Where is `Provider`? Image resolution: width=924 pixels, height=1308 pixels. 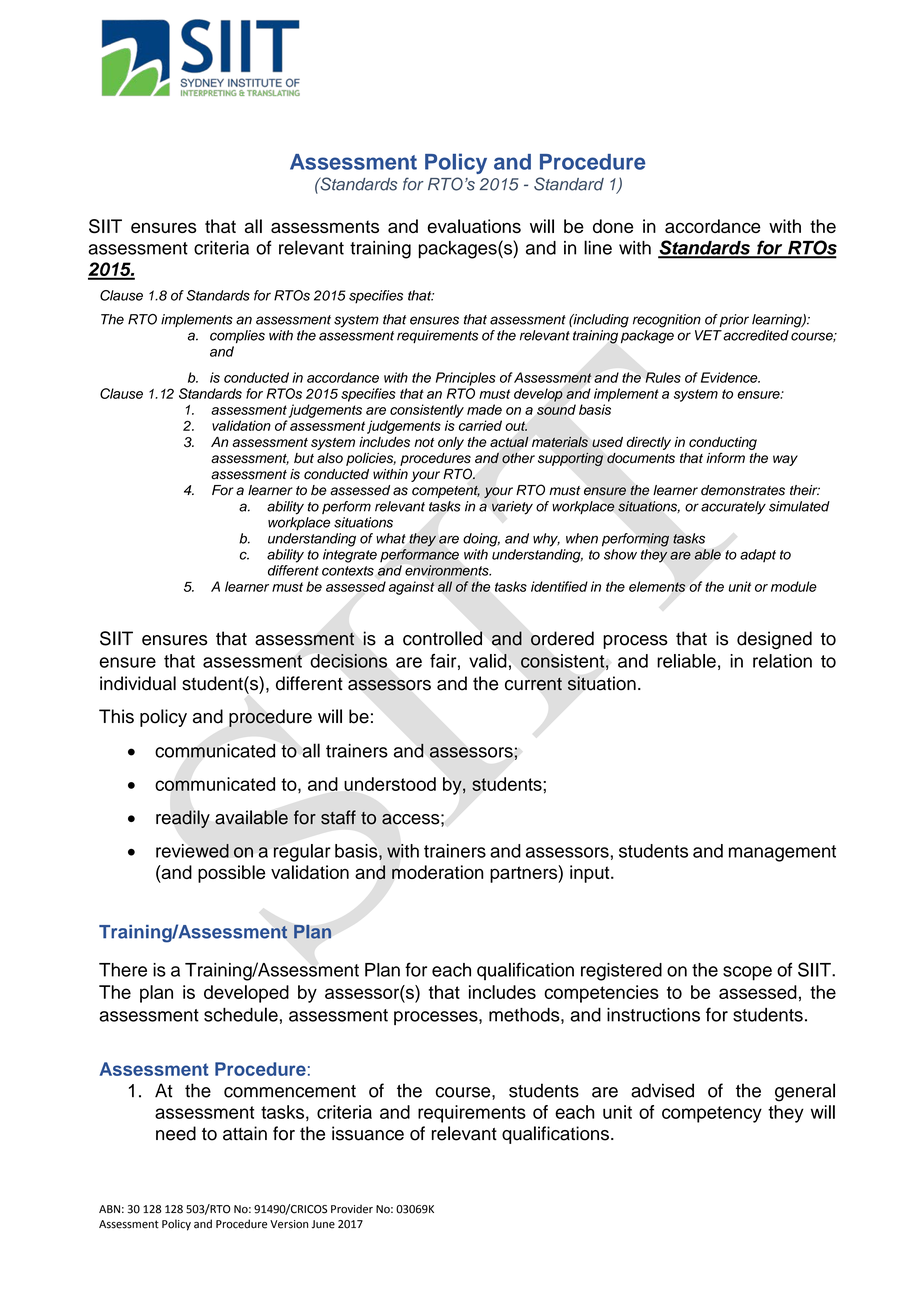 Provider is located at coordinates (352, 1209).
